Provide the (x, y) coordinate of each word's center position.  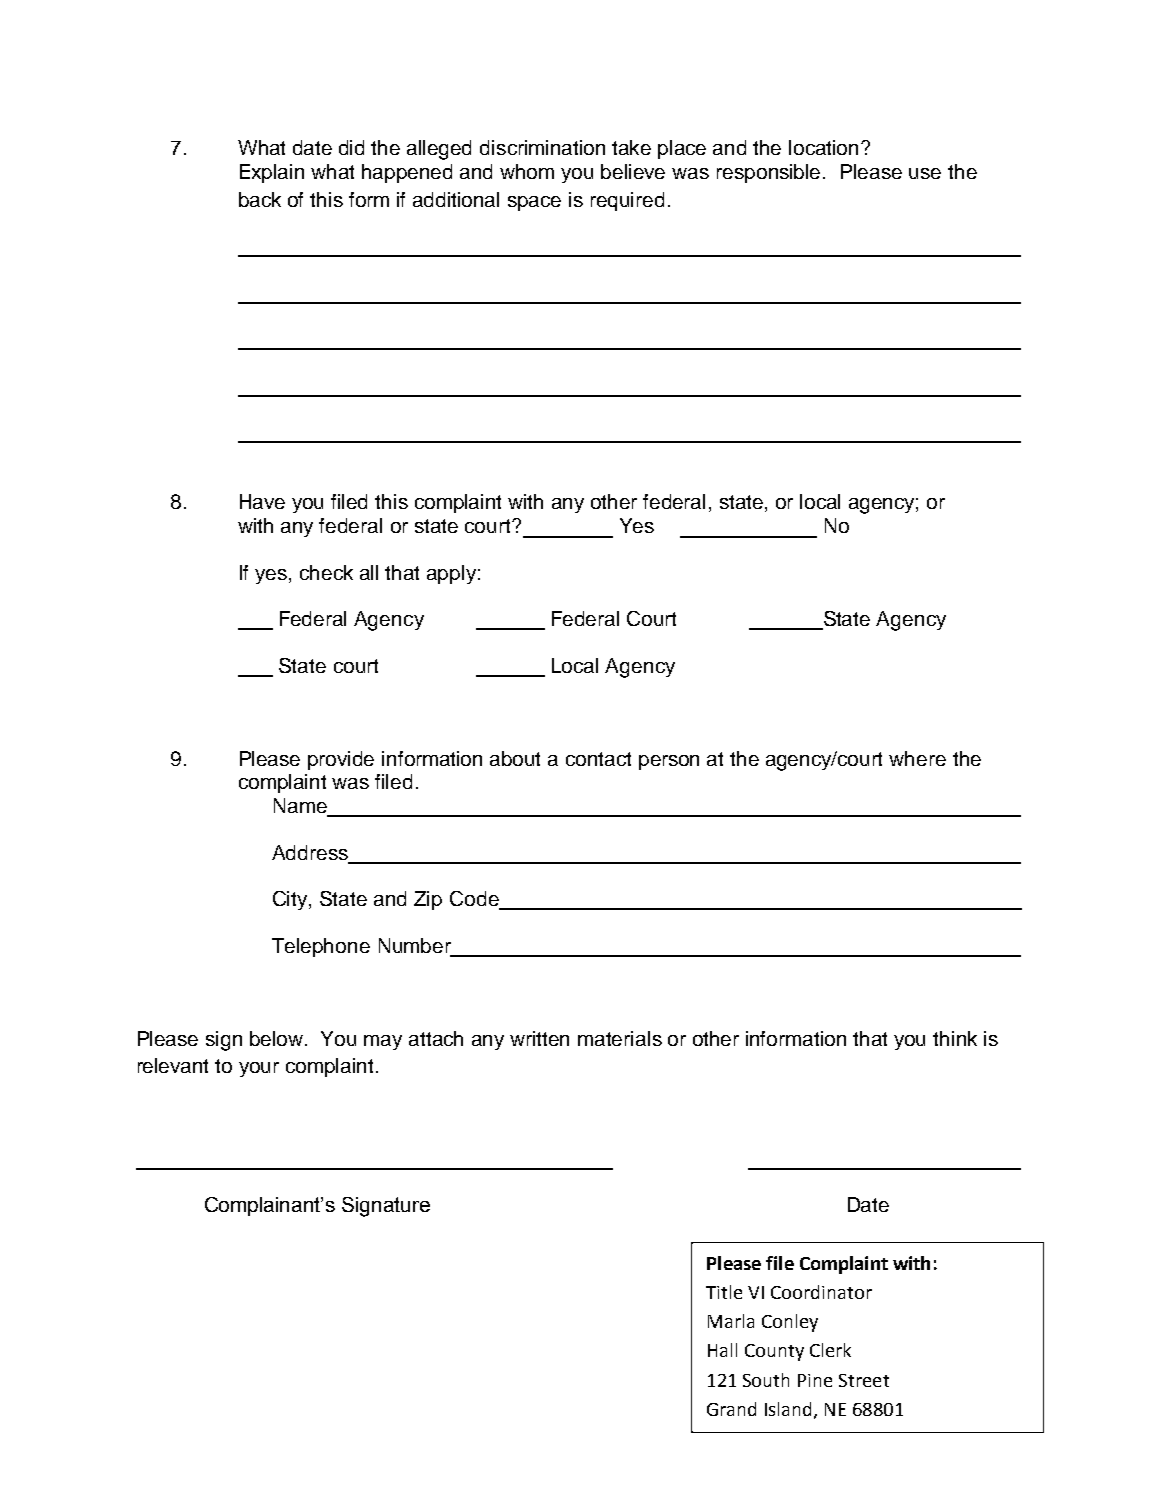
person (669, 762)
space (534, 203)
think (955, 1038)
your (259, 1069)
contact (598, 759)
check (326, 572)
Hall (722, 1350)
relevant (173, 1065)
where (917, 758)
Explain (272, 173)
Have (262, 501)
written (539, 1038)
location (823, 147)
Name (301, 807)
